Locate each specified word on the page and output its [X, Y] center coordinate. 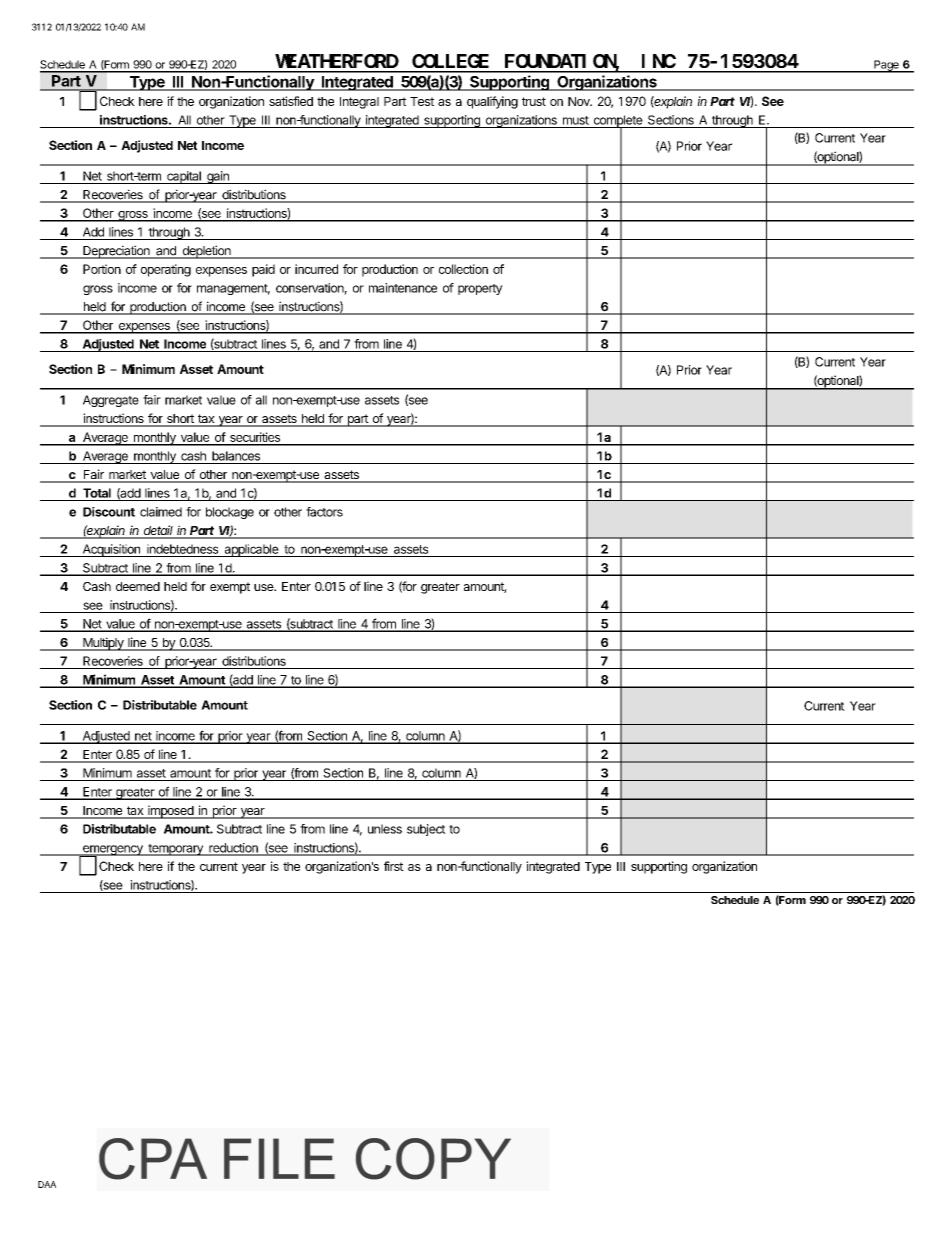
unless [385, 829]
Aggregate [111, 401]
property [480, 289]
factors [324, 512]
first [394, 866]
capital [184, 177]
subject [426, 830]
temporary [175, 850]
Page [886, 66]
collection [463, 269]
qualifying [492, 102]
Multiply [103, 644]
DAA [47, 1184]
